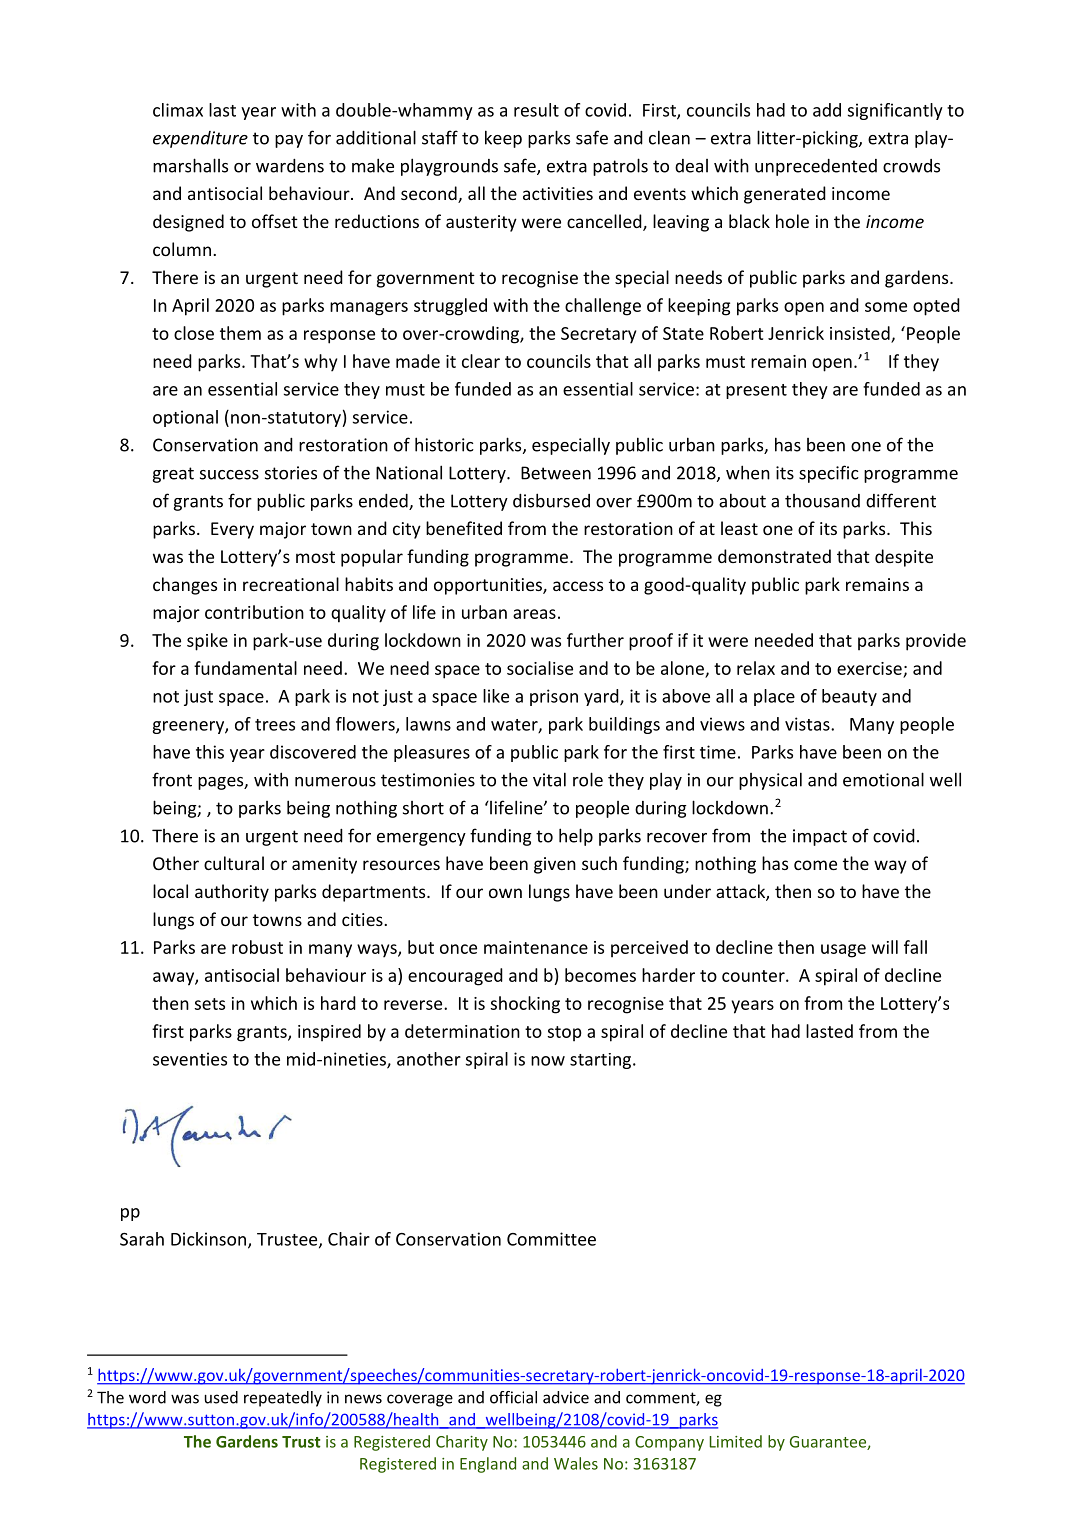 This document has width=1076, height=1522. What do you see at coordinates (221, 1397) in the document?
I see `used` at bounding box center [221, 1397].
